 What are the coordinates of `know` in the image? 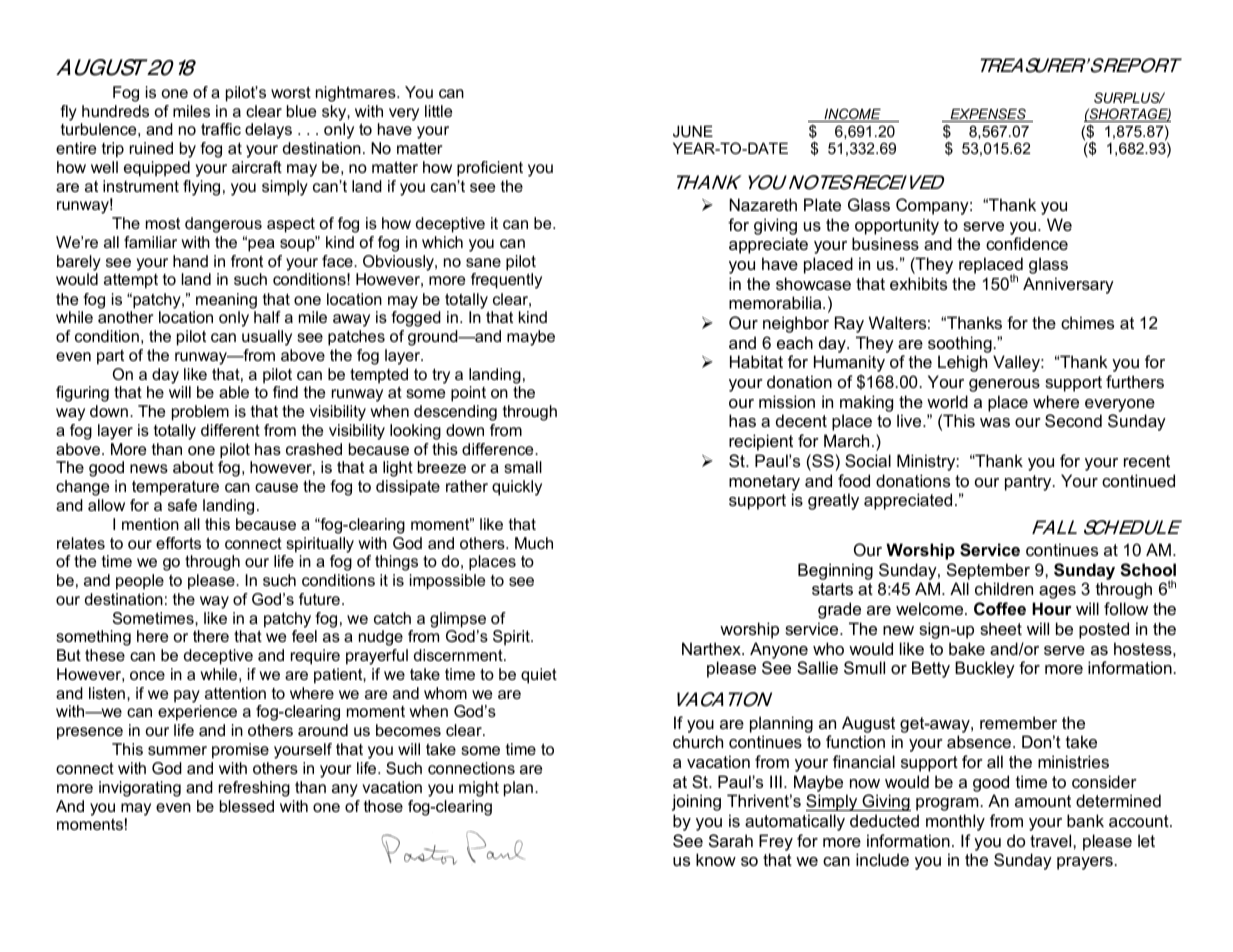 It's located at (716, 859).
